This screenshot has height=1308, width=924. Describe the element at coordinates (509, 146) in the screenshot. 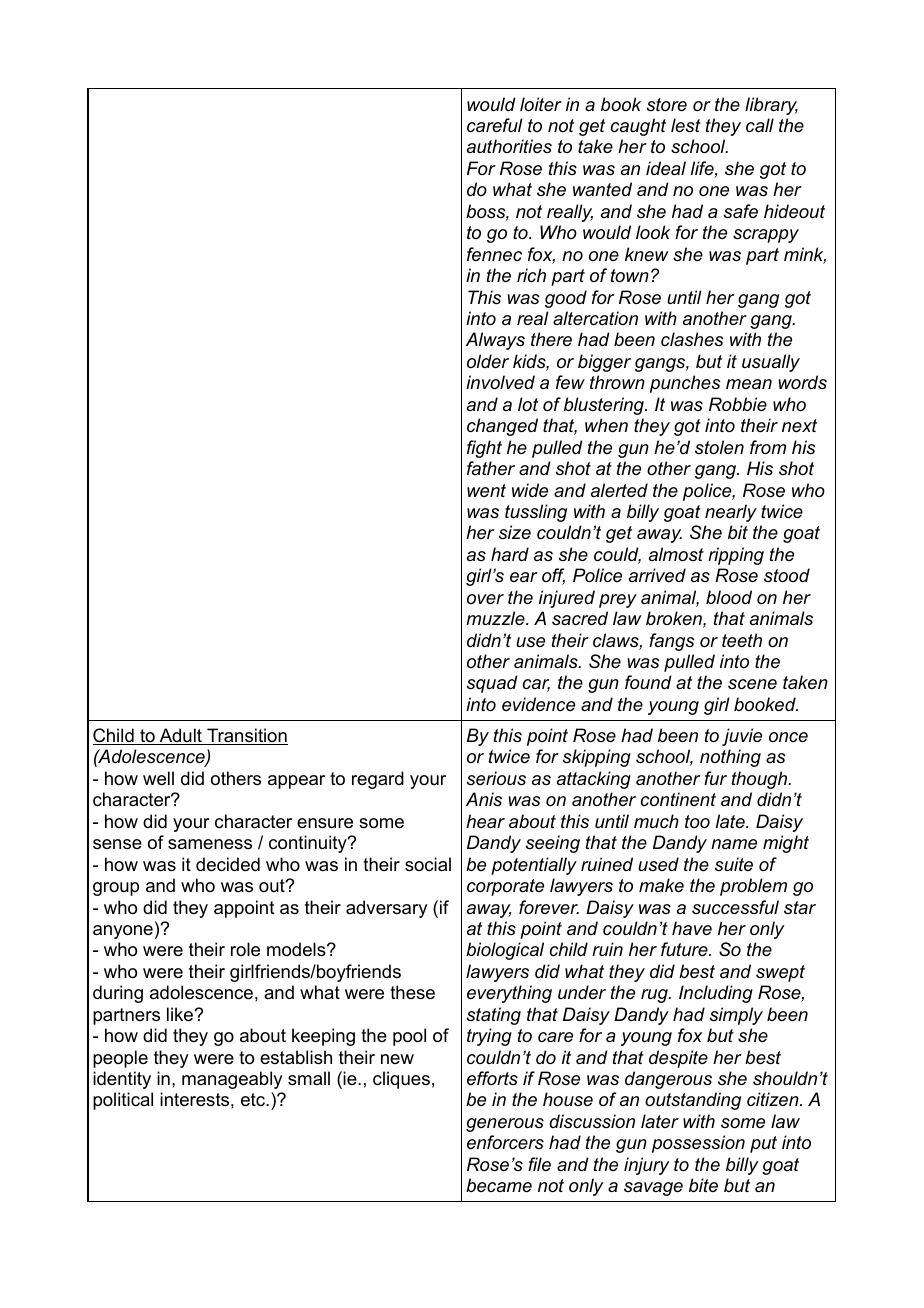

I see `authorities` at that location.
